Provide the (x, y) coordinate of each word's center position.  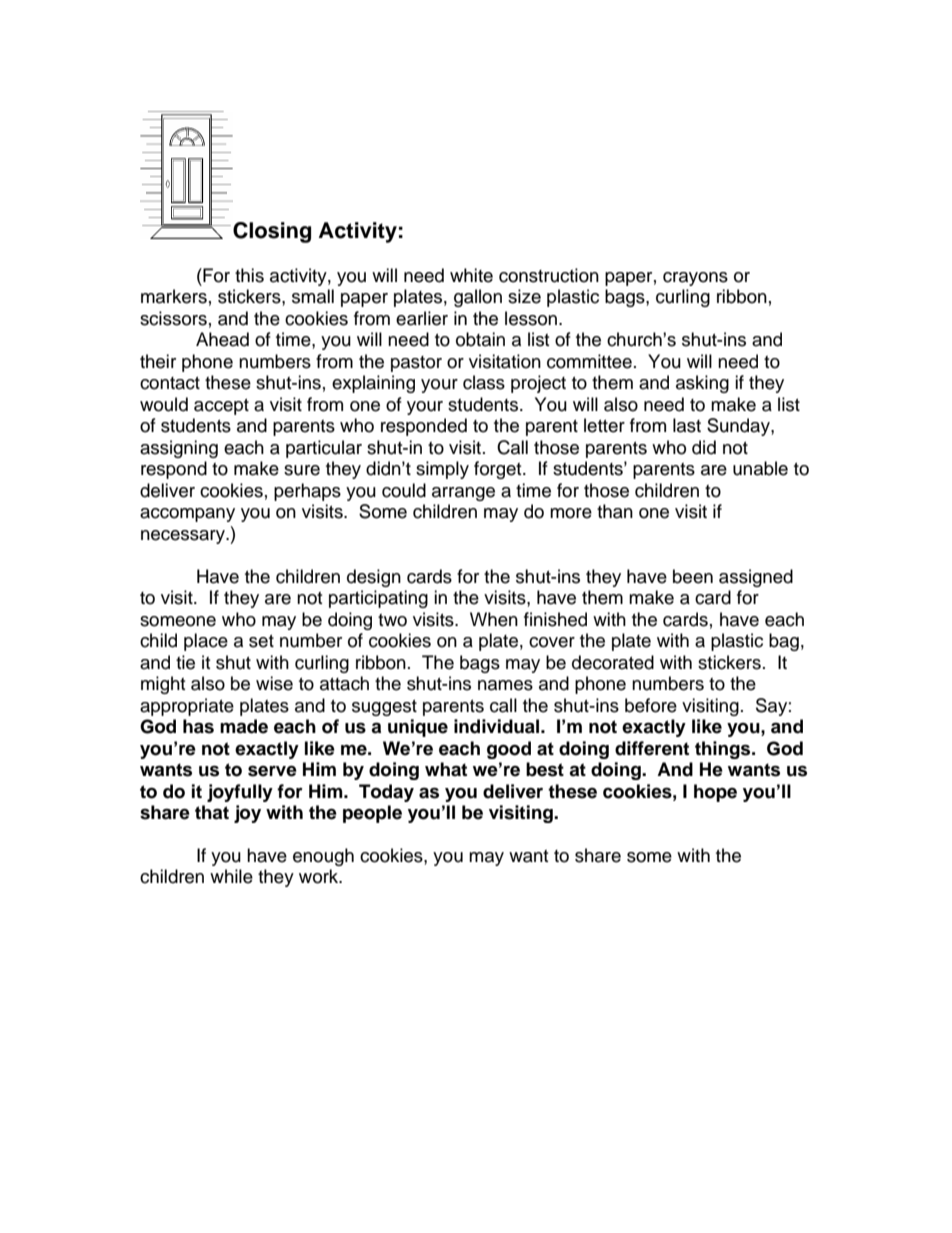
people (372, 814)
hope (715, 793)
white (471, 275)
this (249, 275)
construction (549, 275)
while (231, 876)
